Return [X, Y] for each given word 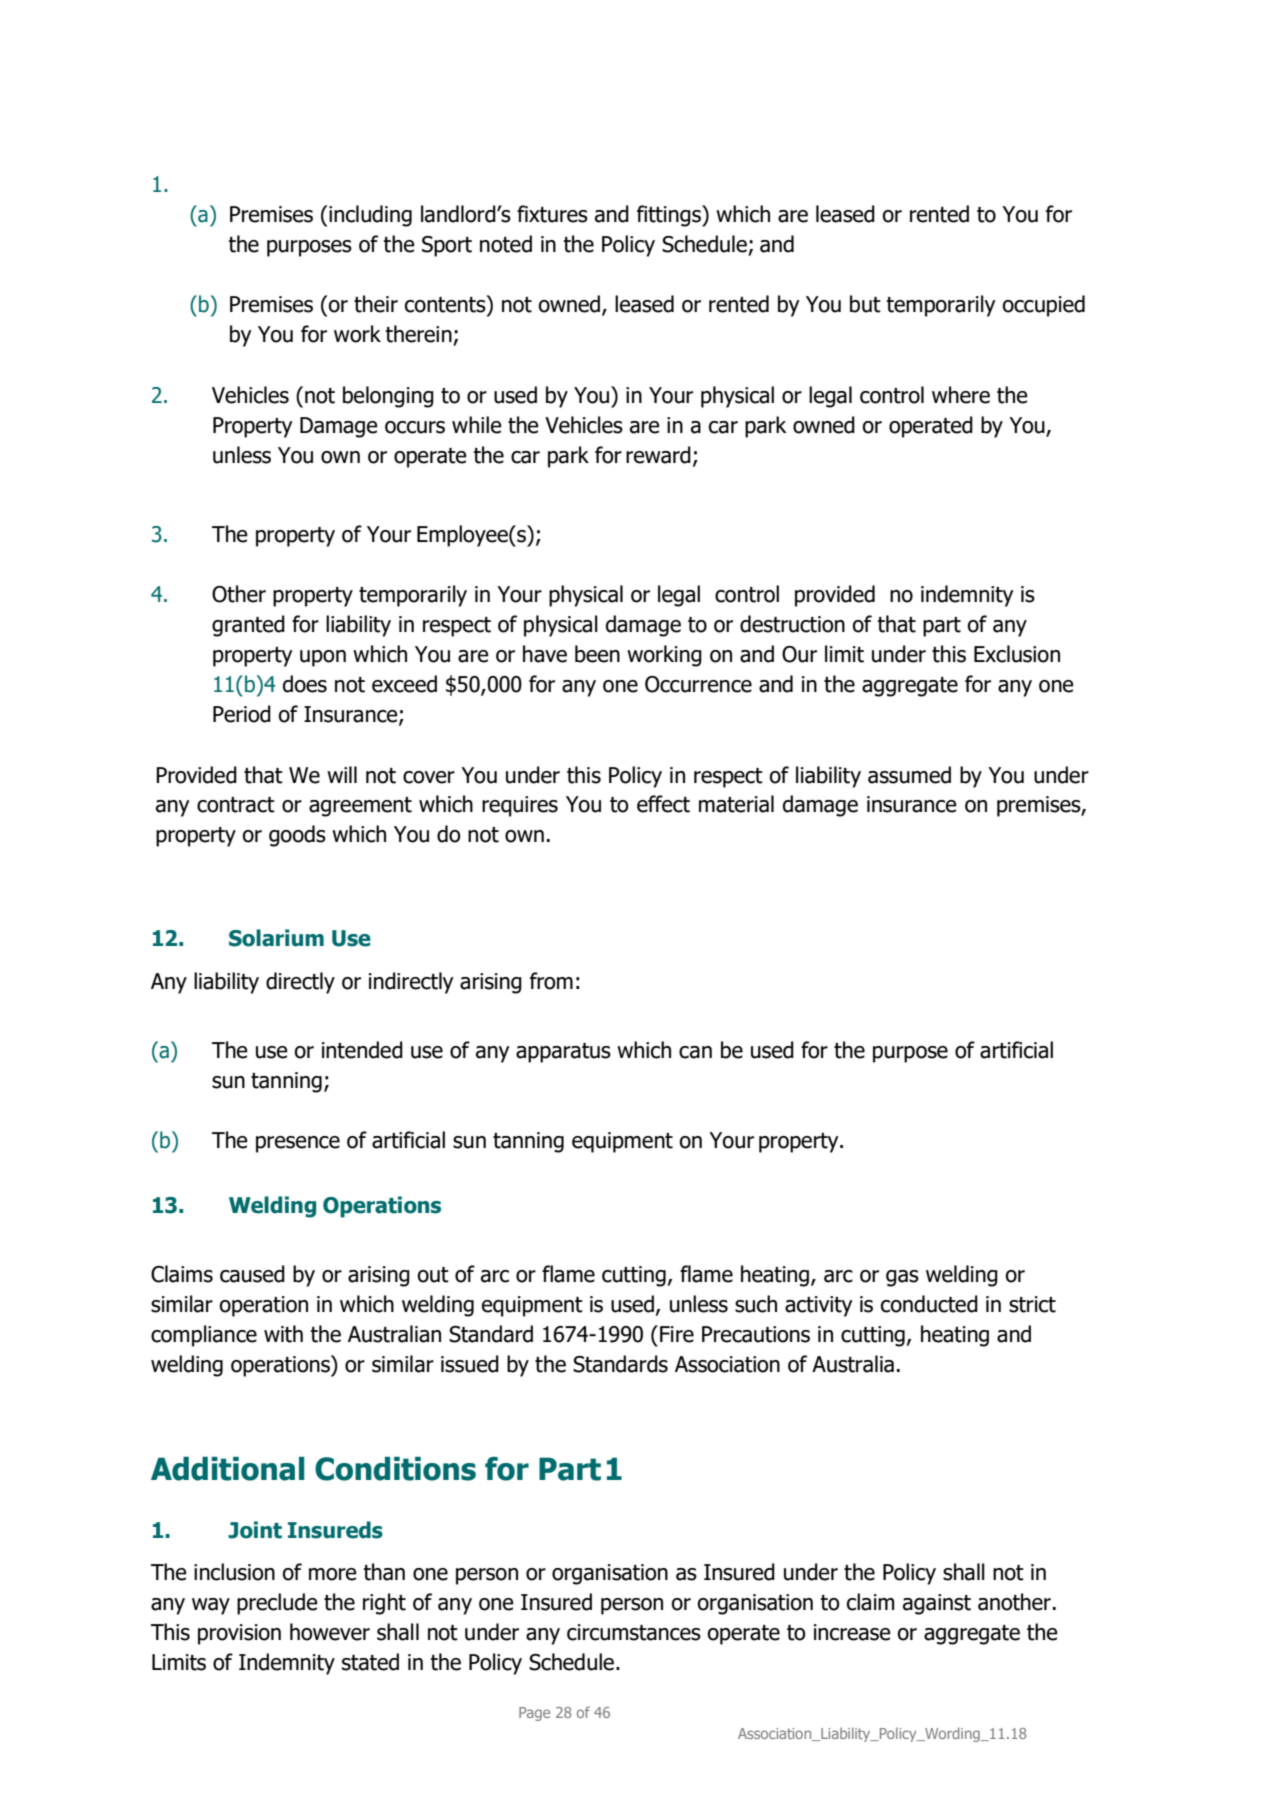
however [330, 1632]
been [597, 654]
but [865, 304]
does [305, 684]
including [370, 216]
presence [298, 1144]
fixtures [552, 214]
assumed [909, 775]
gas [902, 1278]
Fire [677, 1334]
